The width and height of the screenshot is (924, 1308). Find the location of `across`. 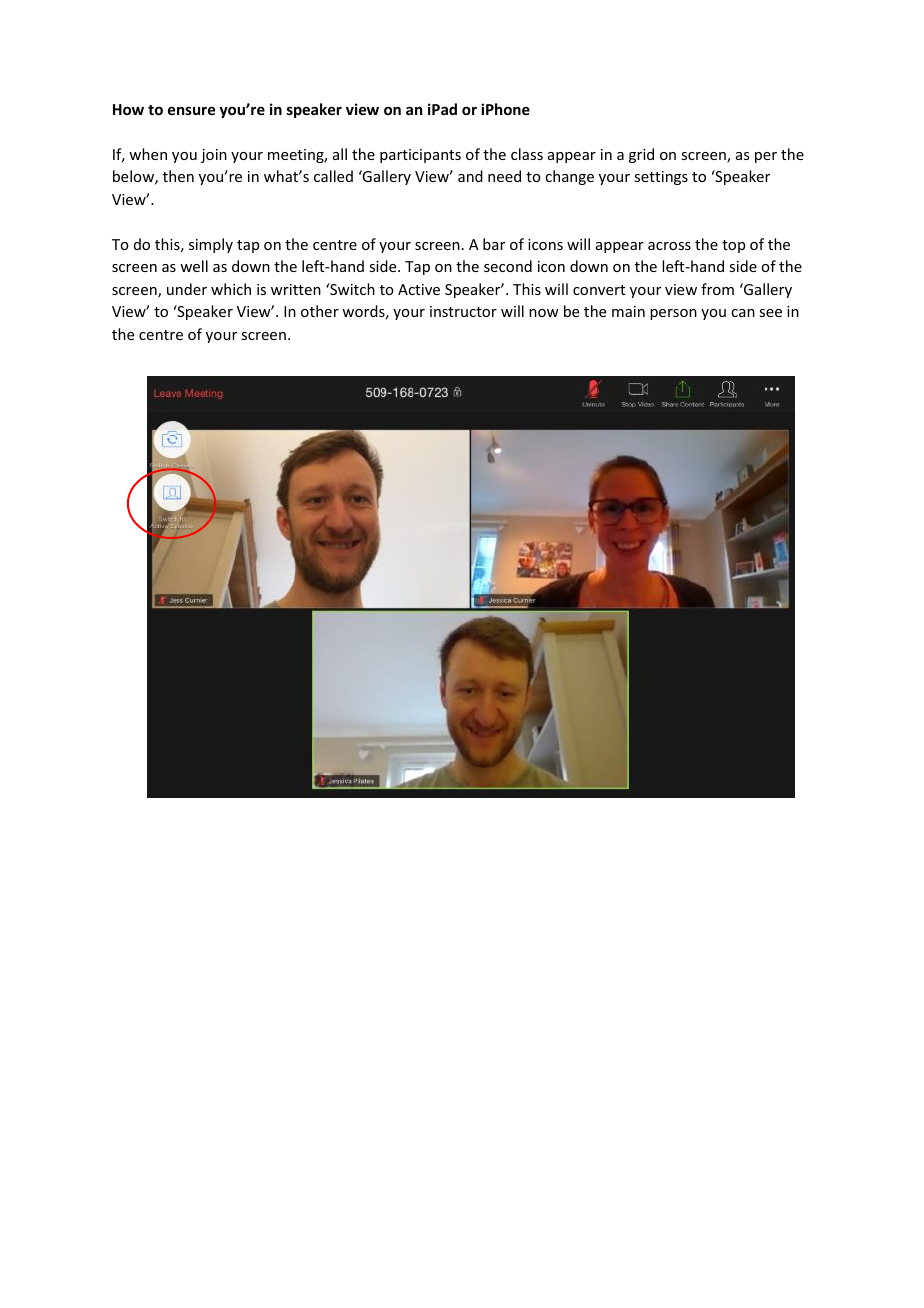

across is located at coordinates (669, 246).
